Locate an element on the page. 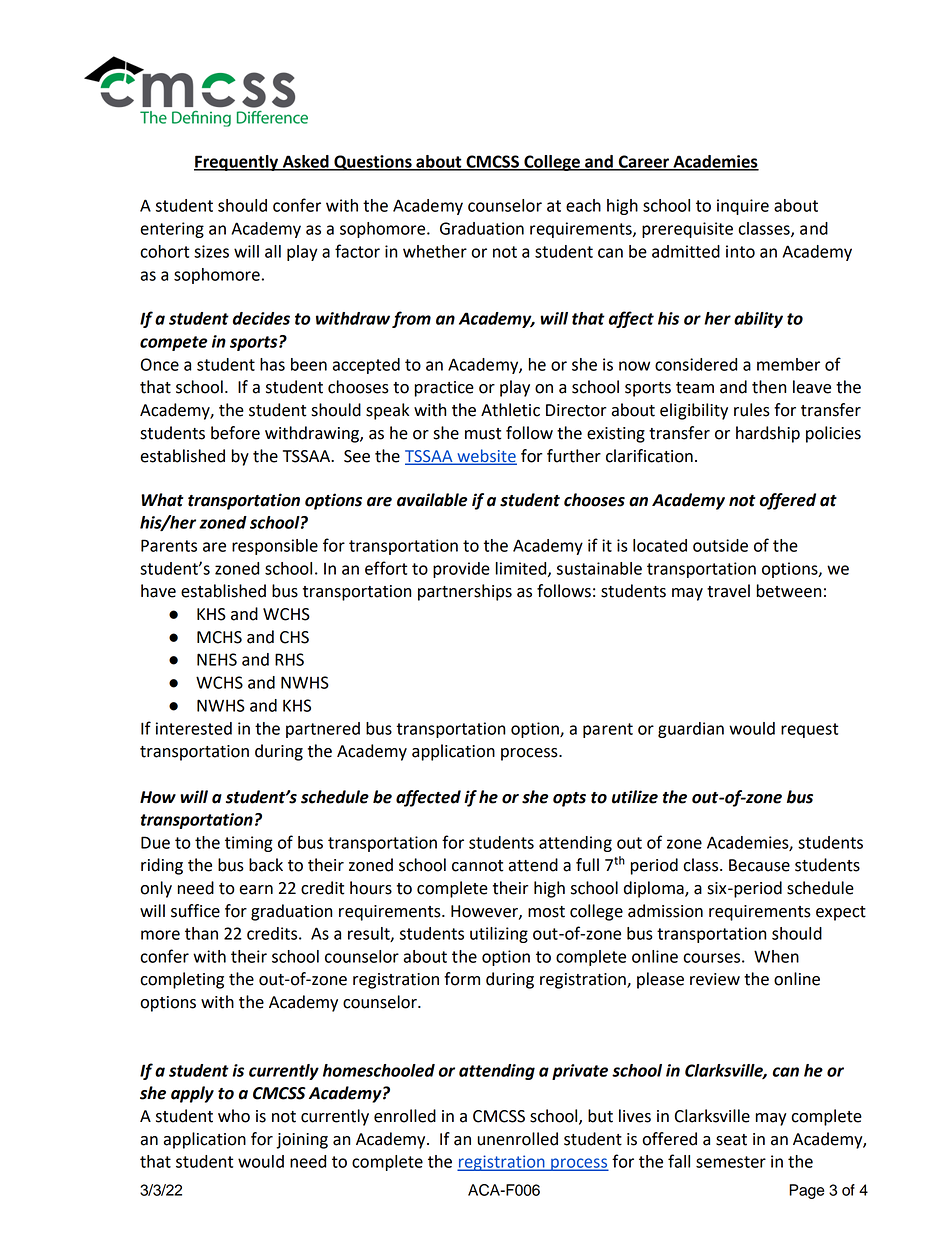  who is located at coordinates (234, 1116).
